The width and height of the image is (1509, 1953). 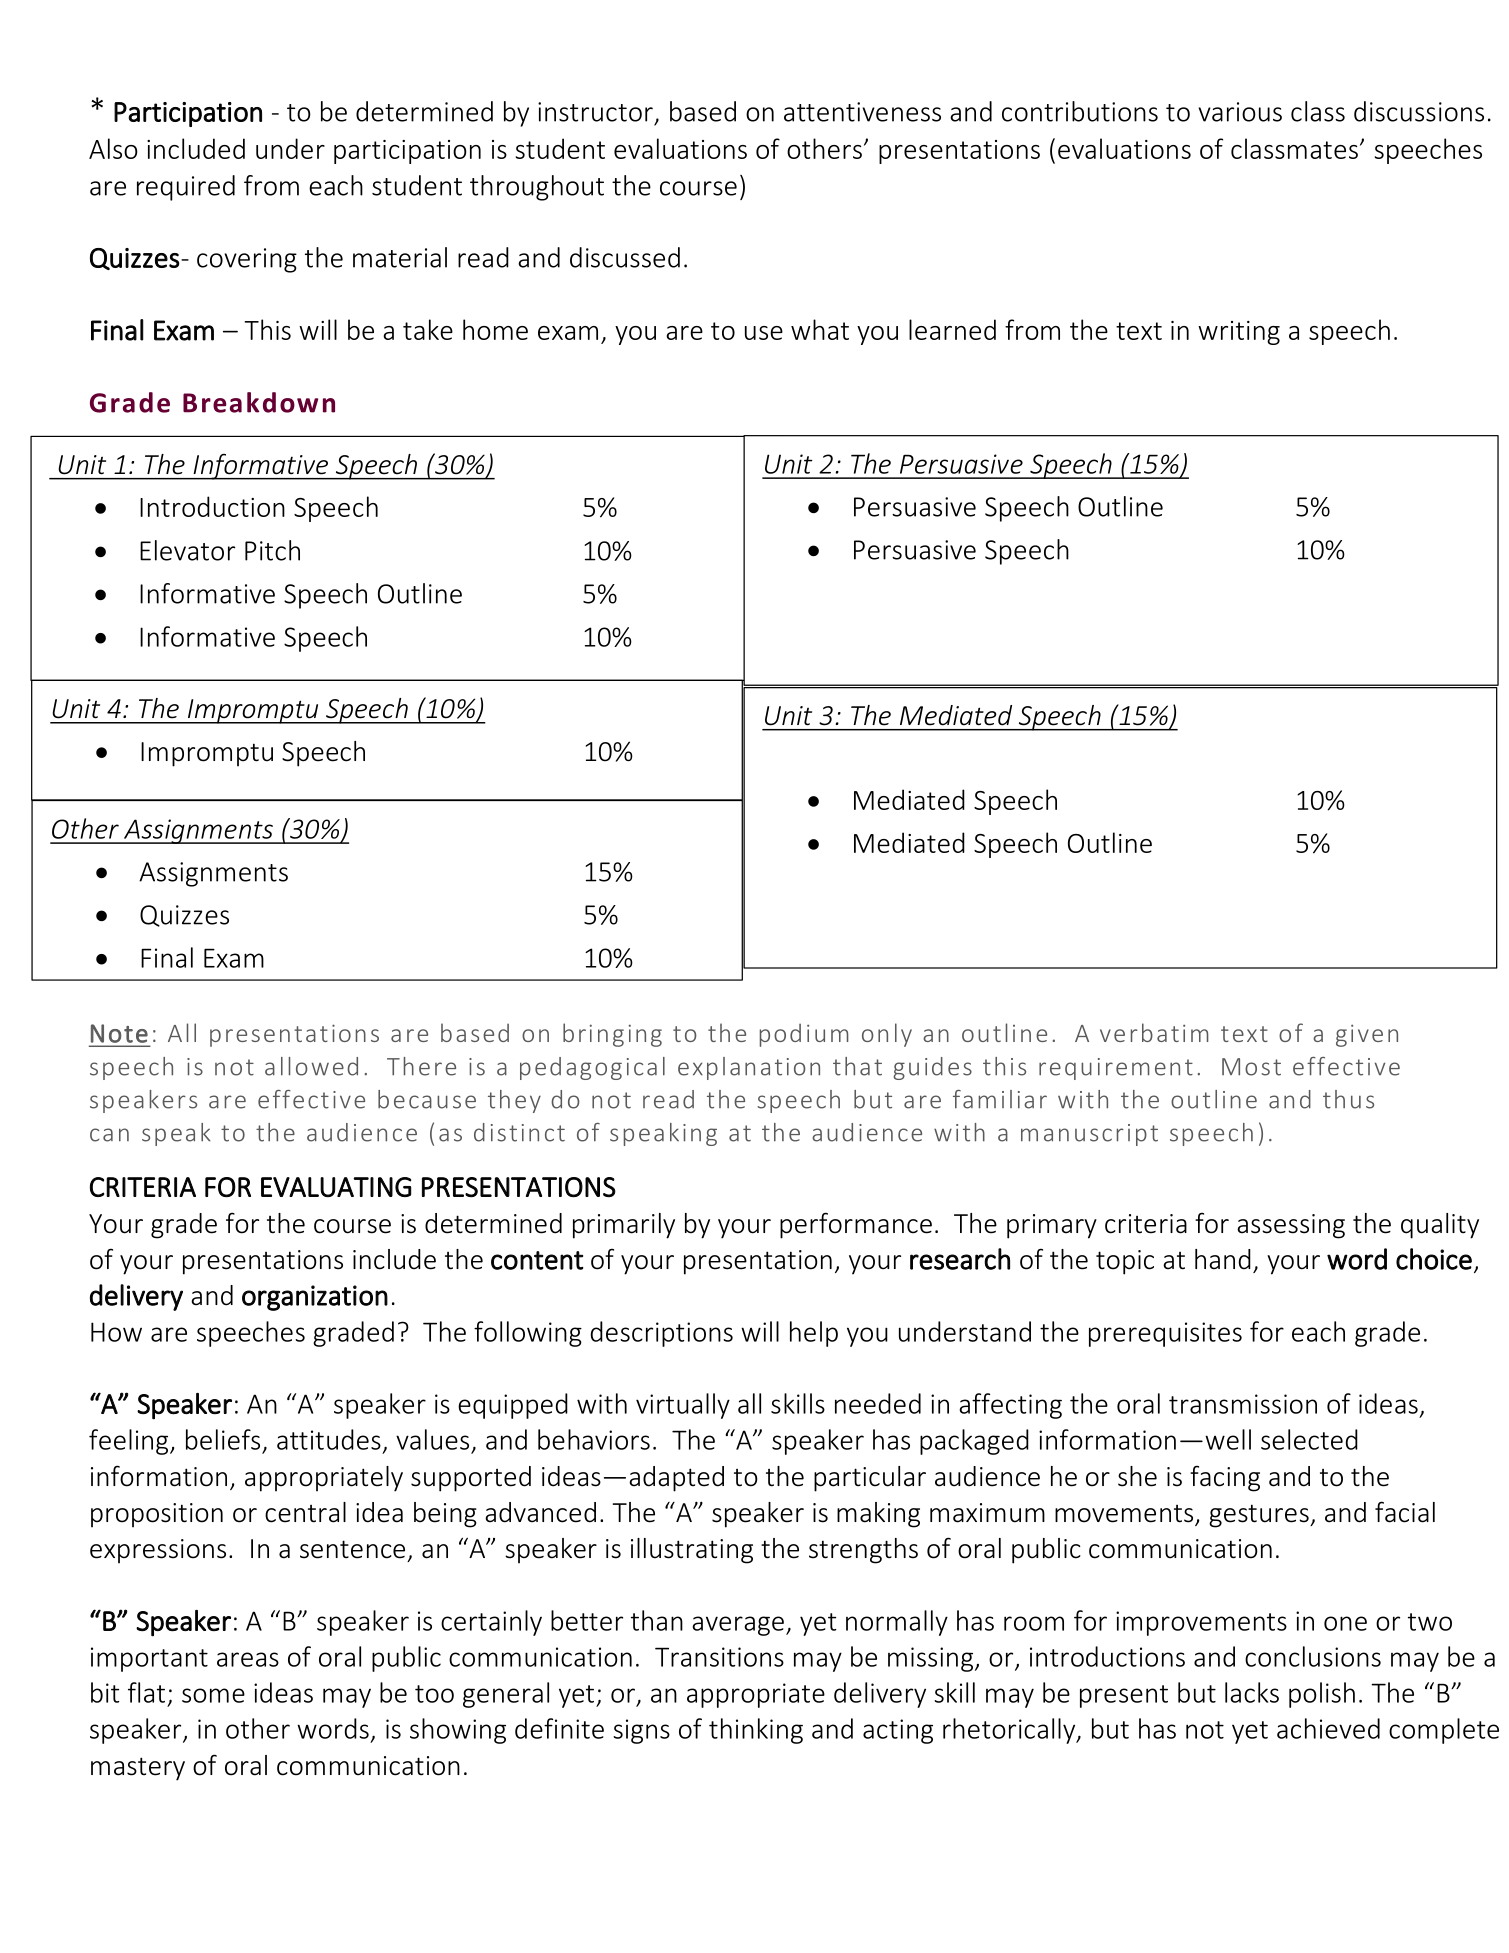 What do you see at coordinates (1240, 112) in the image?
I see `various` at bounding box center [1240, 112].
